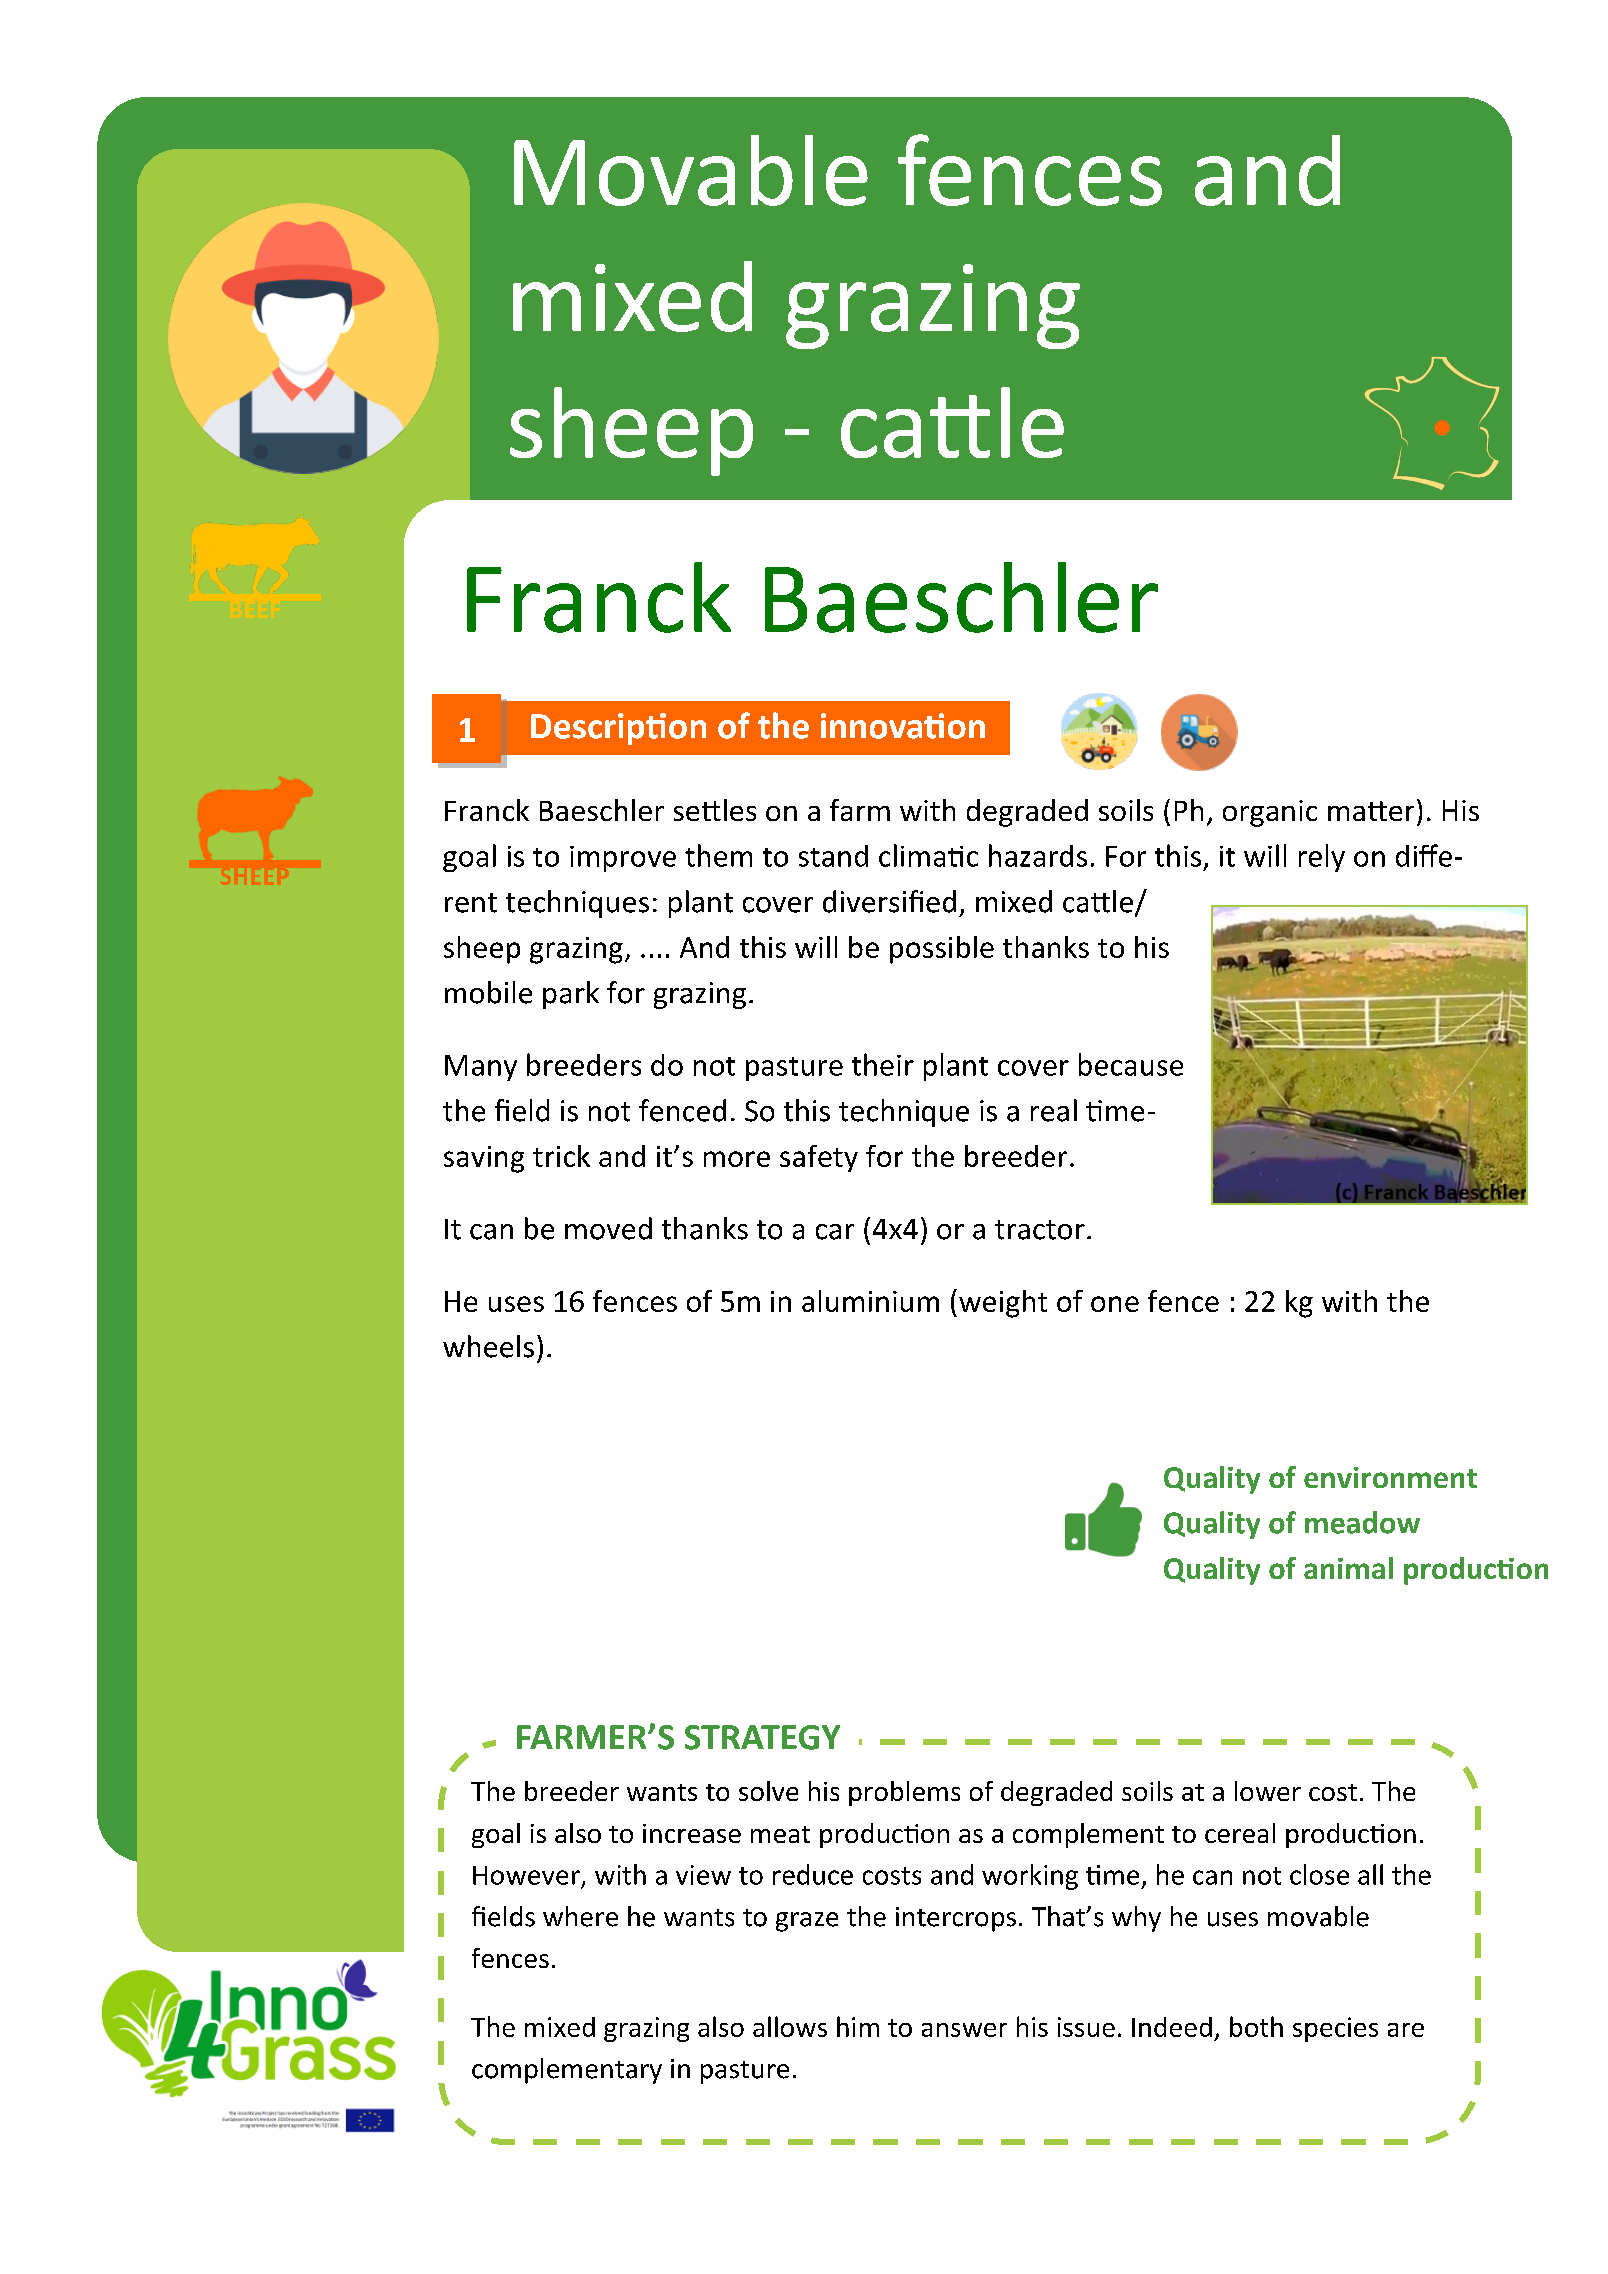 The image size is (1608, 2274). Describe the element at coordinates (488, 1346) in the image. I see `wheels` at that location.
